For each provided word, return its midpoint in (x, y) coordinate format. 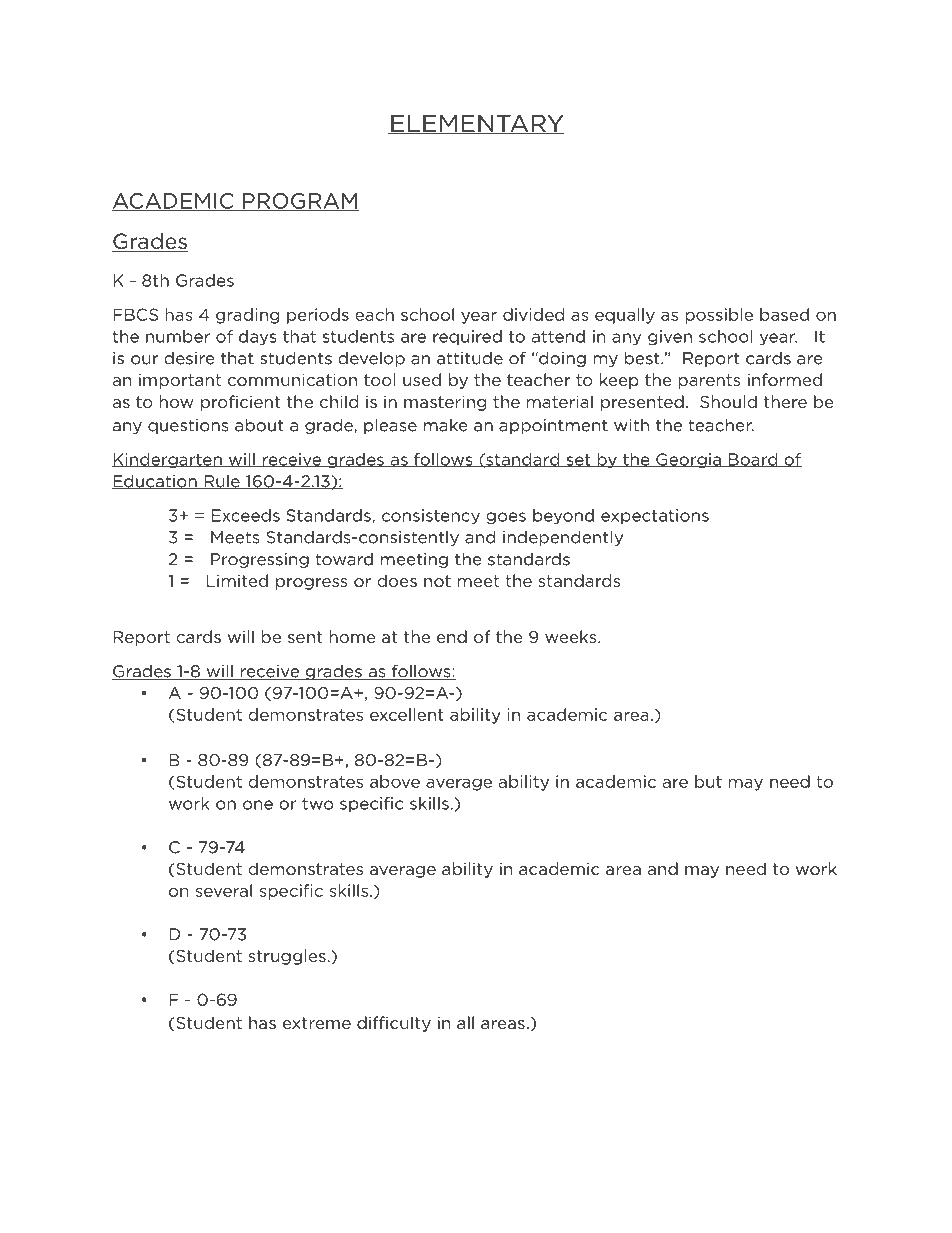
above (395, 781)
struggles (287, 957)
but (708, 781)
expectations (655, 516)
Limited (237, 580)
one (258, 805)
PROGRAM (300, 202)
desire (189, 358)
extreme (317, 1023)
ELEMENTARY (476, 124)
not (437, 581)
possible (719, 316)
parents (709, 381)
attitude (470, 358)
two (317, 804)
